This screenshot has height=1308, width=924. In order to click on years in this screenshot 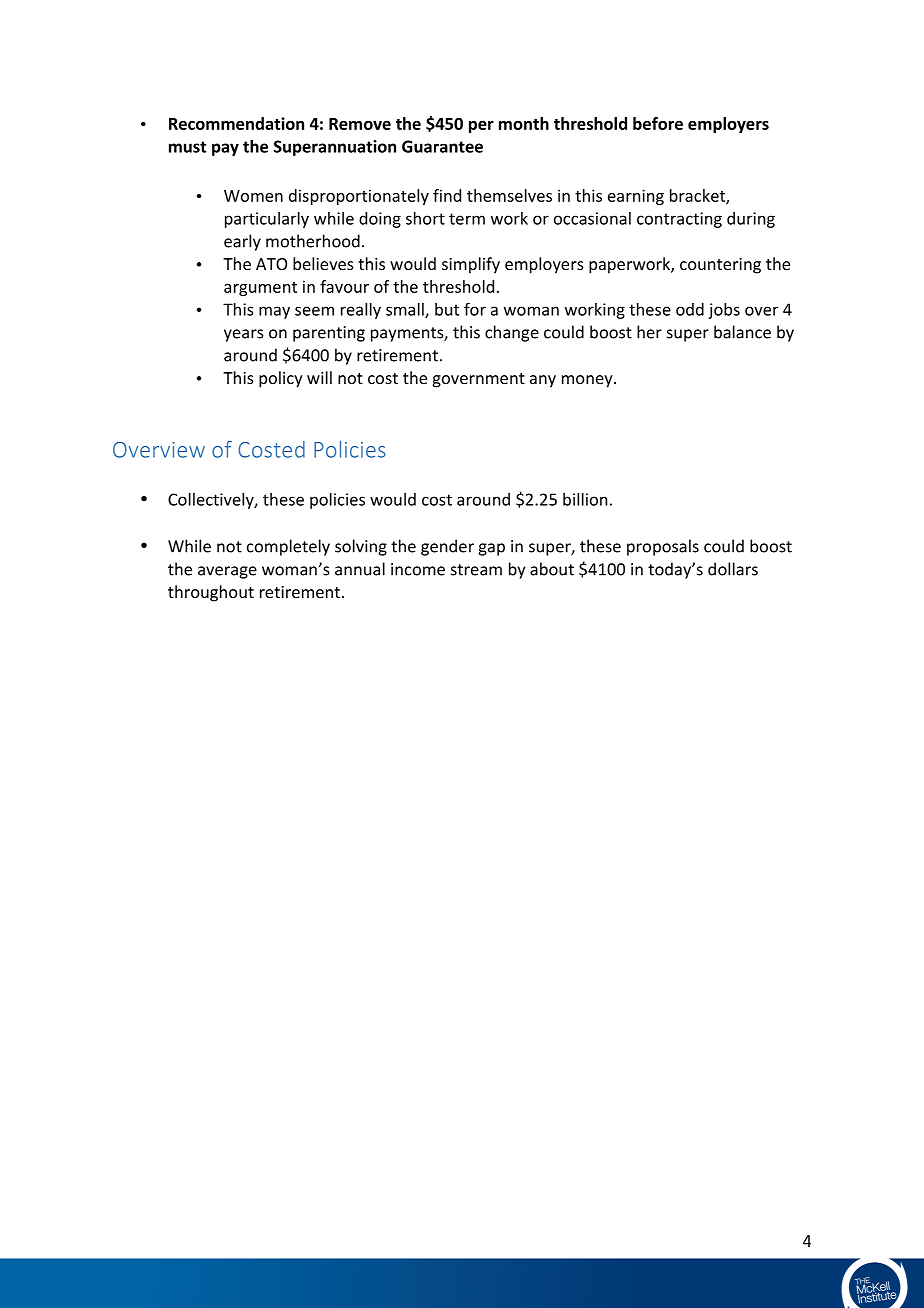, I will do `click(244, 335)`.
